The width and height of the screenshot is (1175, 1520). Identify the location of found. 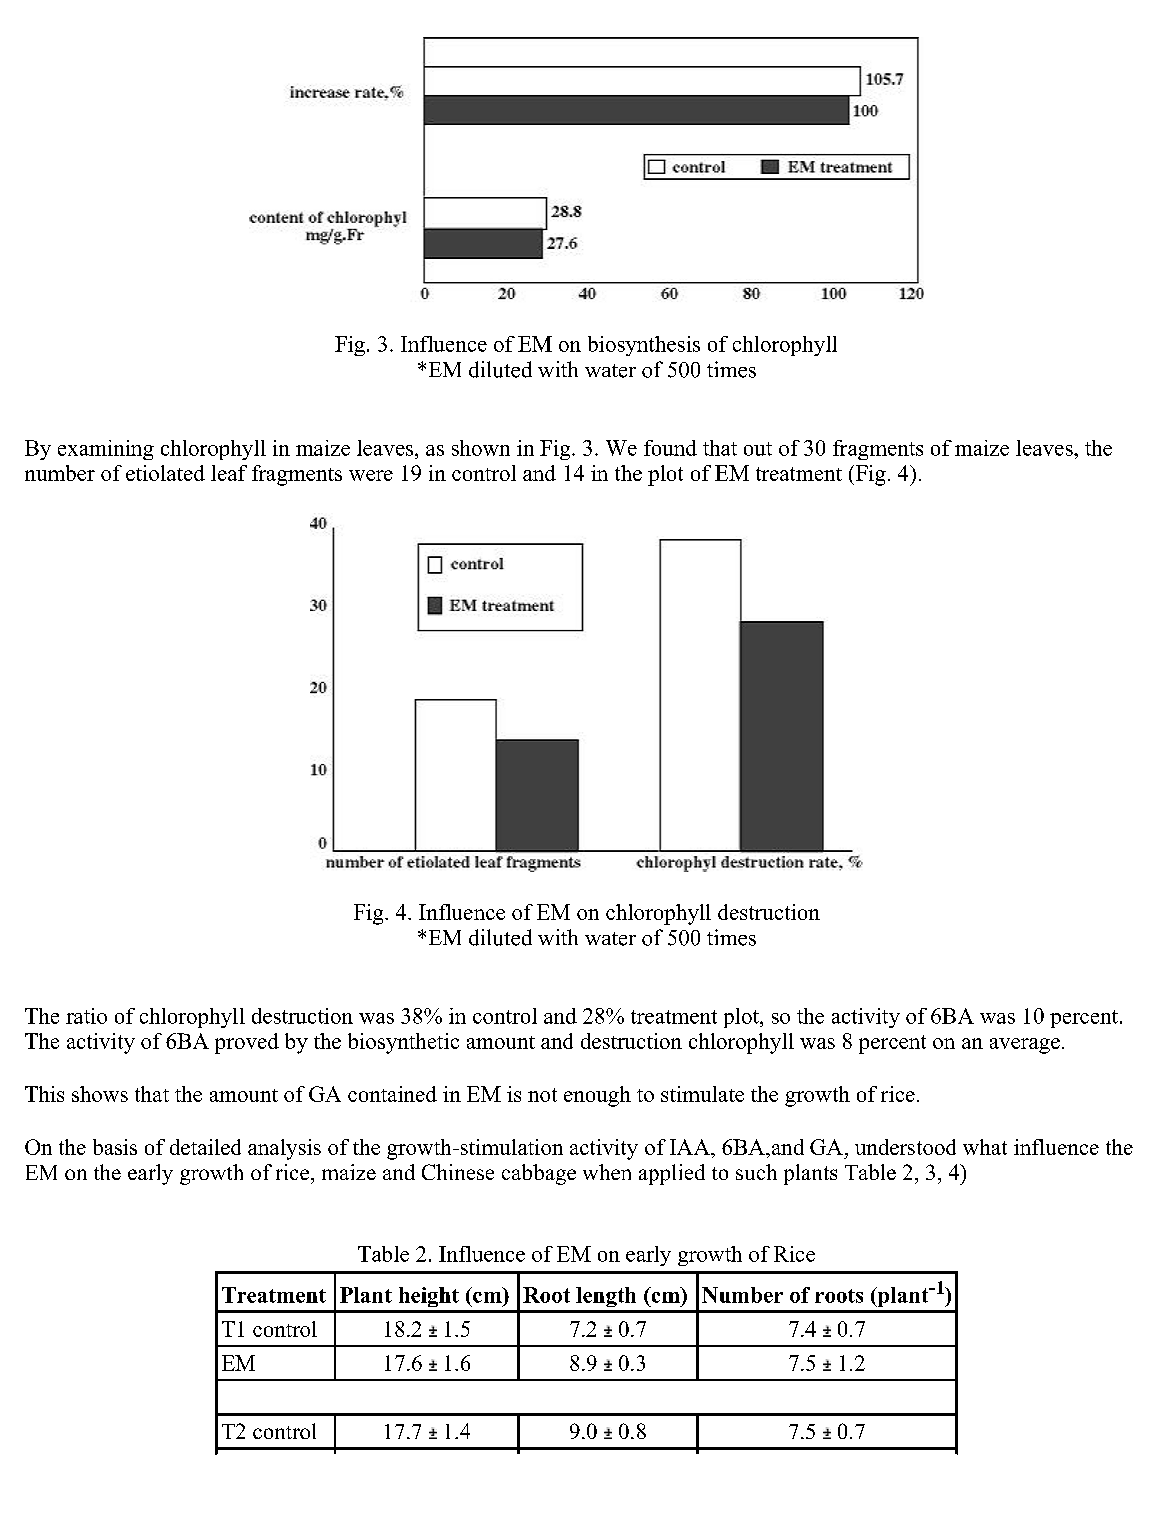
(670, 448).
